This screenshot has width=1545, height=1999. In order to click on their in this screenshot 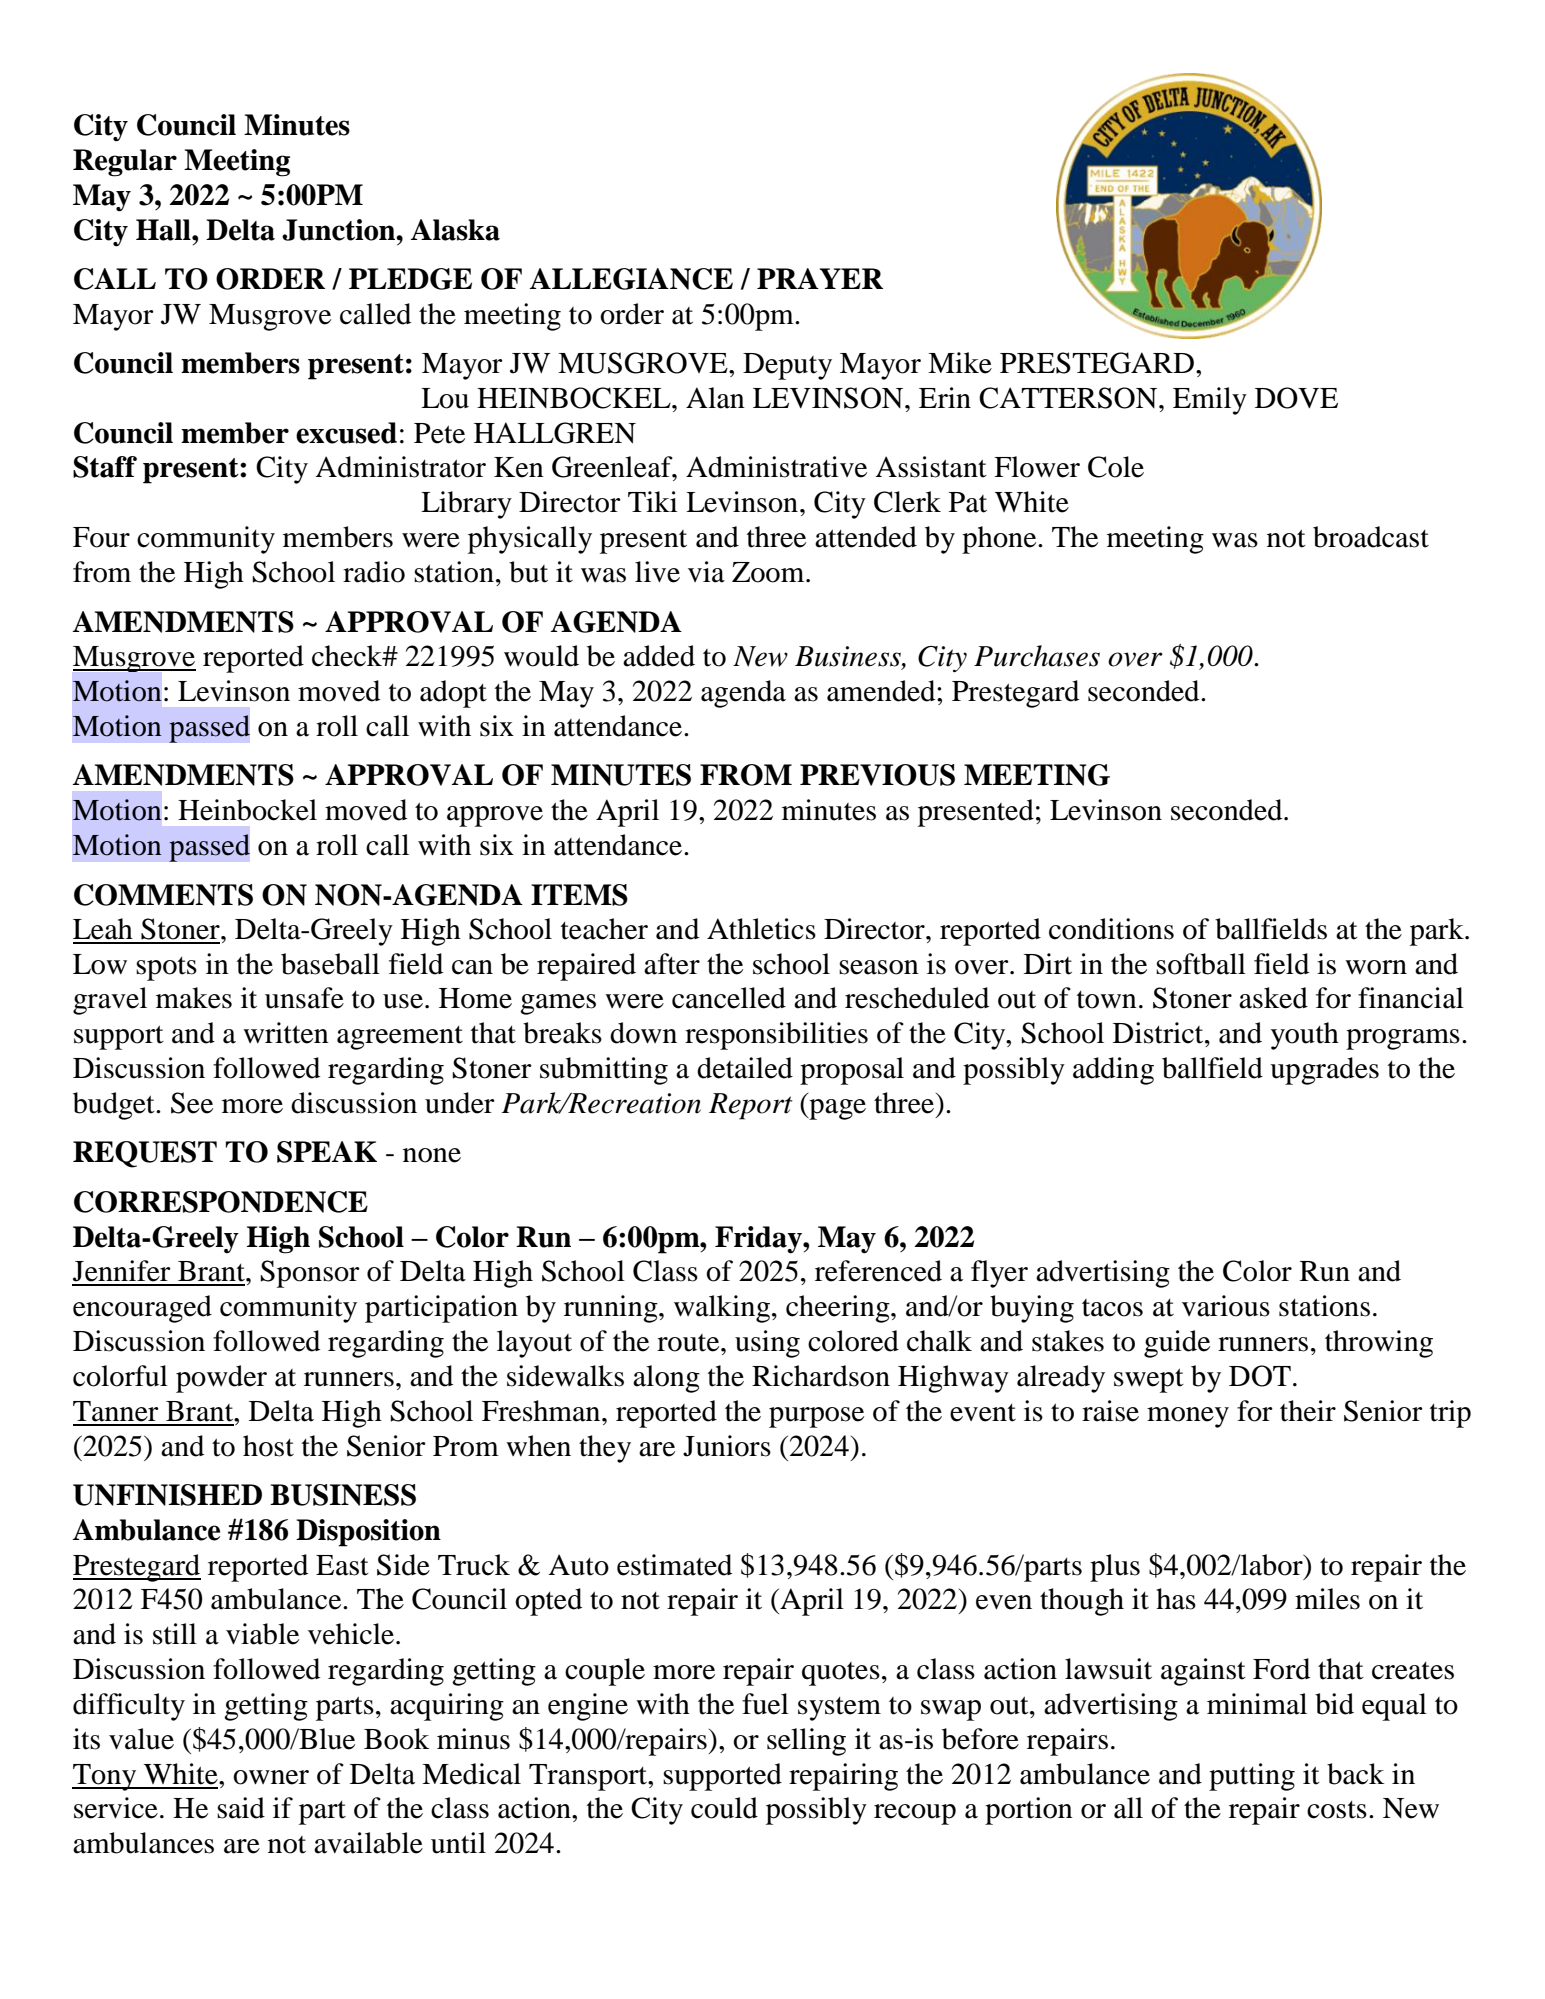, I will do `click(1308, 1411)`.
